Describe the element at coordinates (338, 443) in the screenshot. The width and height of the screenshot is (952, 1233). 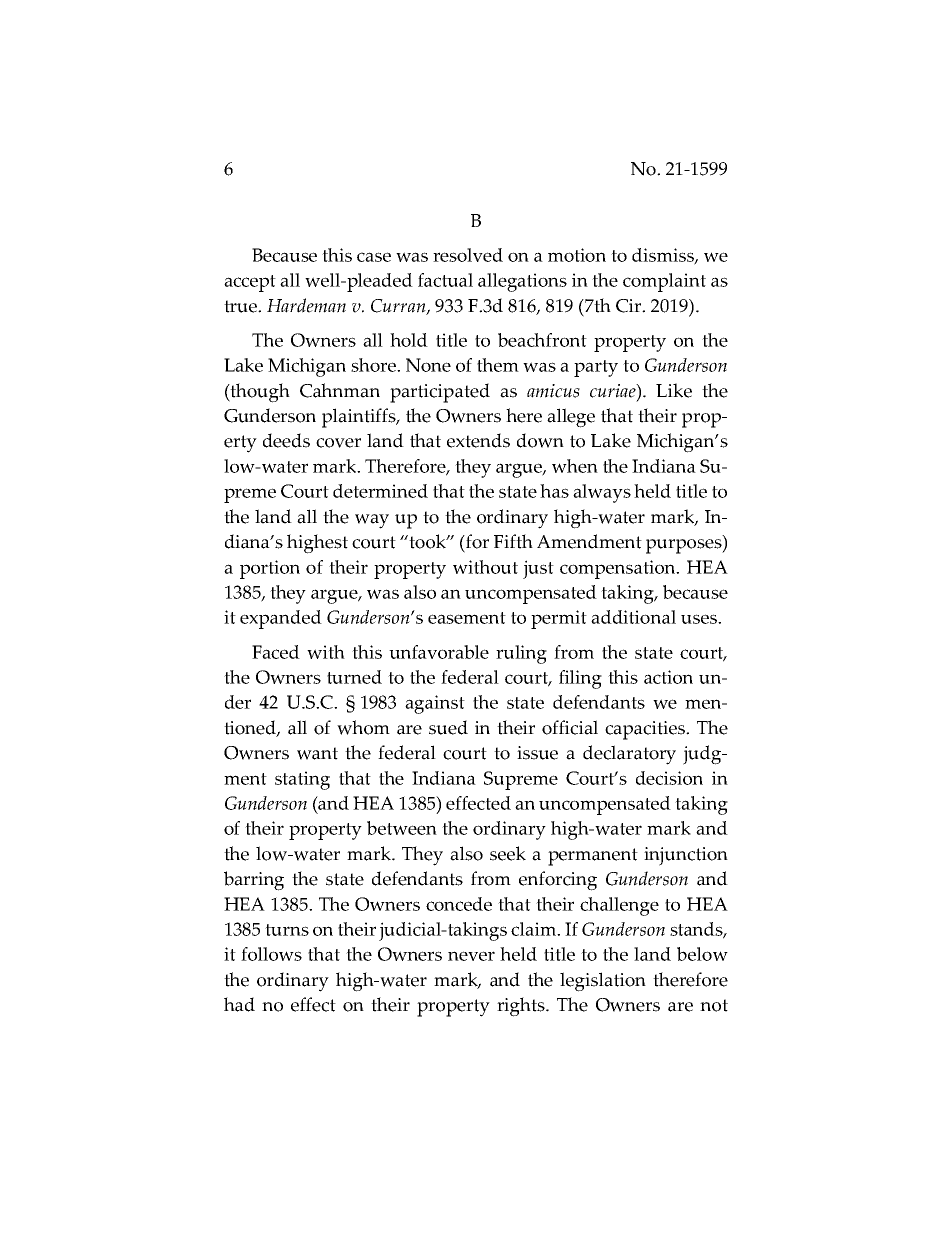
I see `cover` at that location.
